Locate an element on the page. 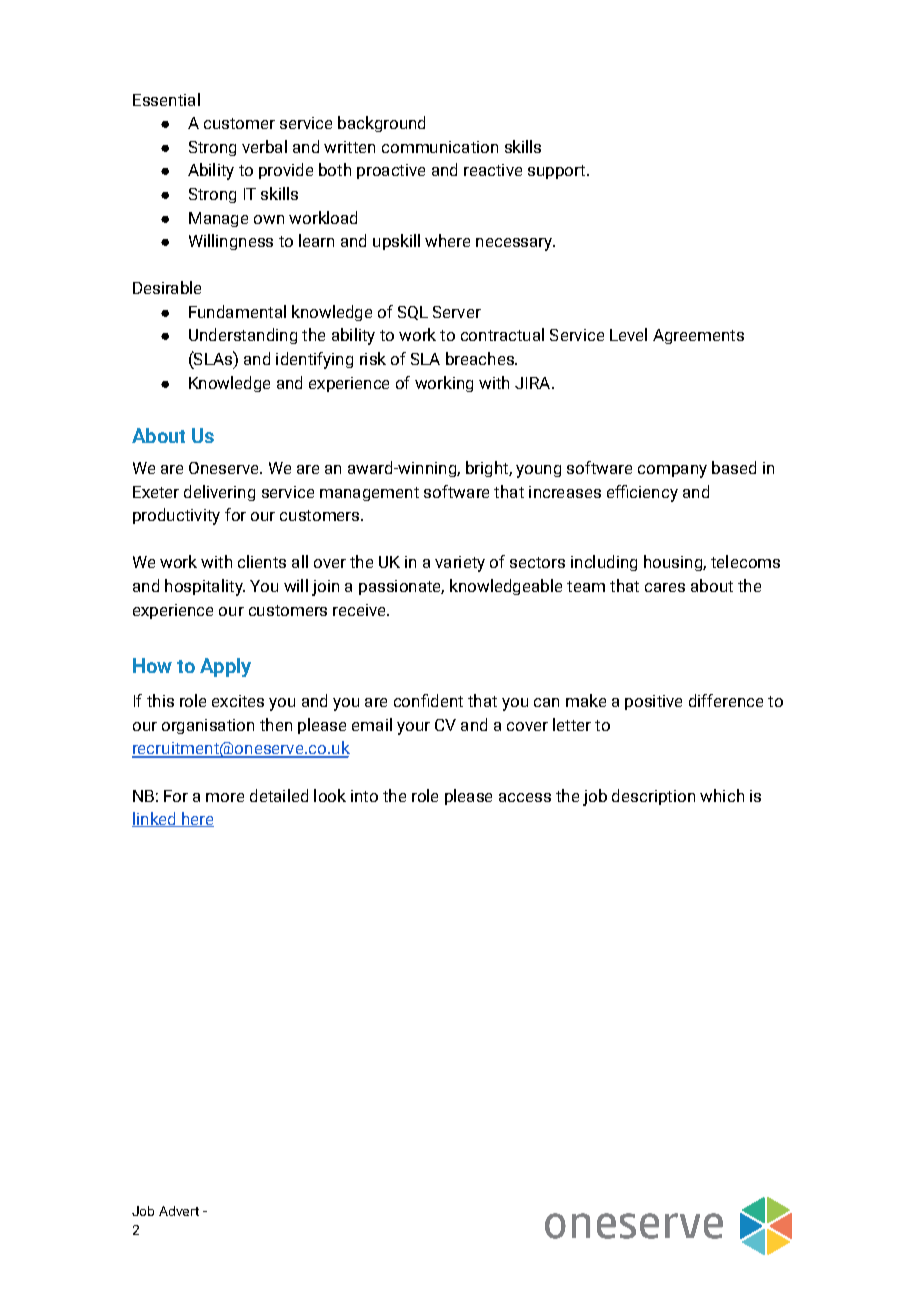 The width and height of the page is (924, 1307). support is located at coordinates (558, 172).
